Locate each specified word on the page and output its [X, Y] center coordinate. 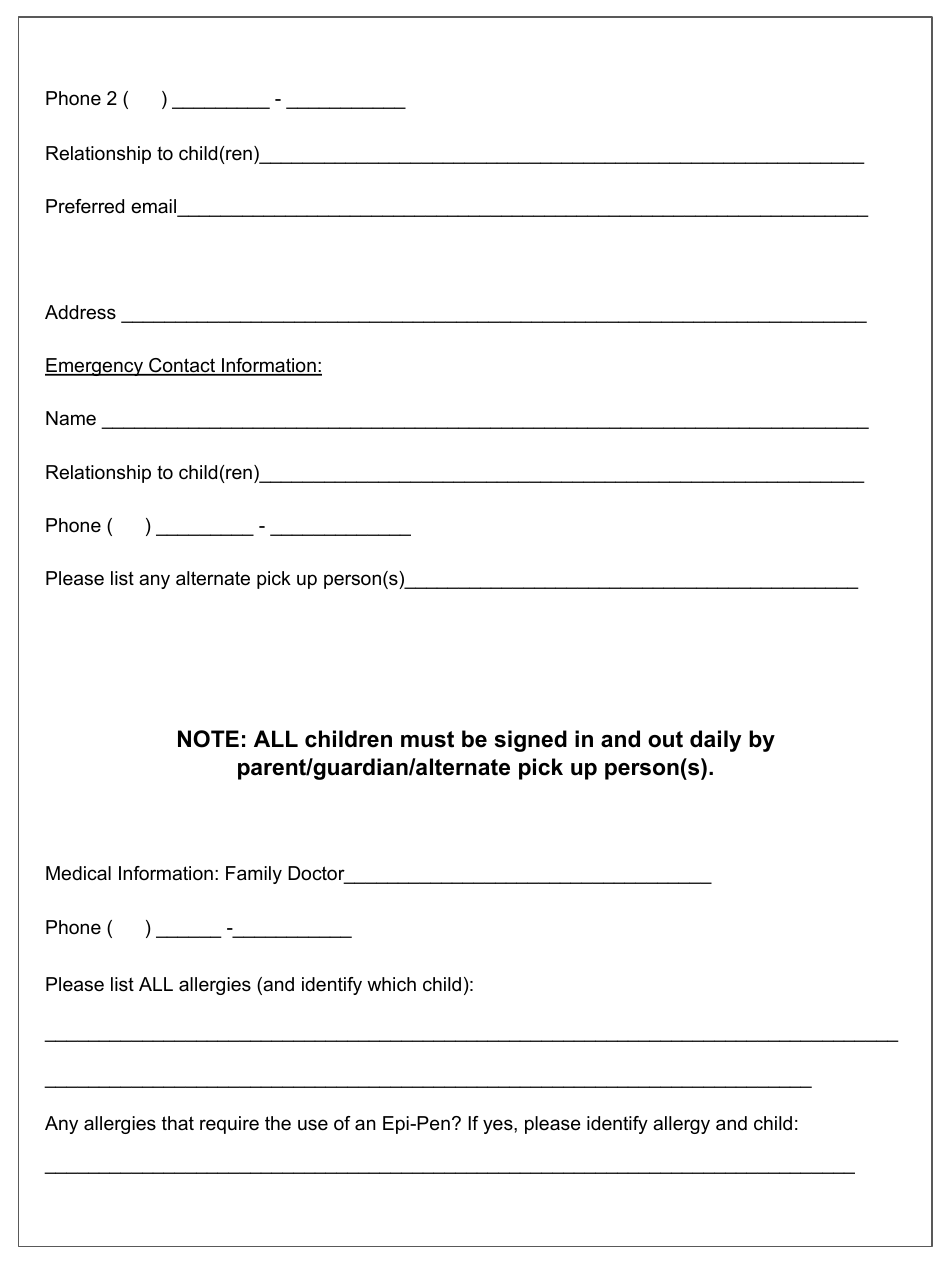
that [178, 1123]
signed [531, 741]
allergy [681, 1125]
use [313, 1124]
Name [71, 418]
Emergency [95, 367]
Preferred [85, 206]
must [427, 739]
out [665, 739]
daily [715, 741]
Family [254, 875]
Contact [182, 366]
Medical [78, 873]
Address [80, 312]
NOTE [208, 739]
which [391, 984]
